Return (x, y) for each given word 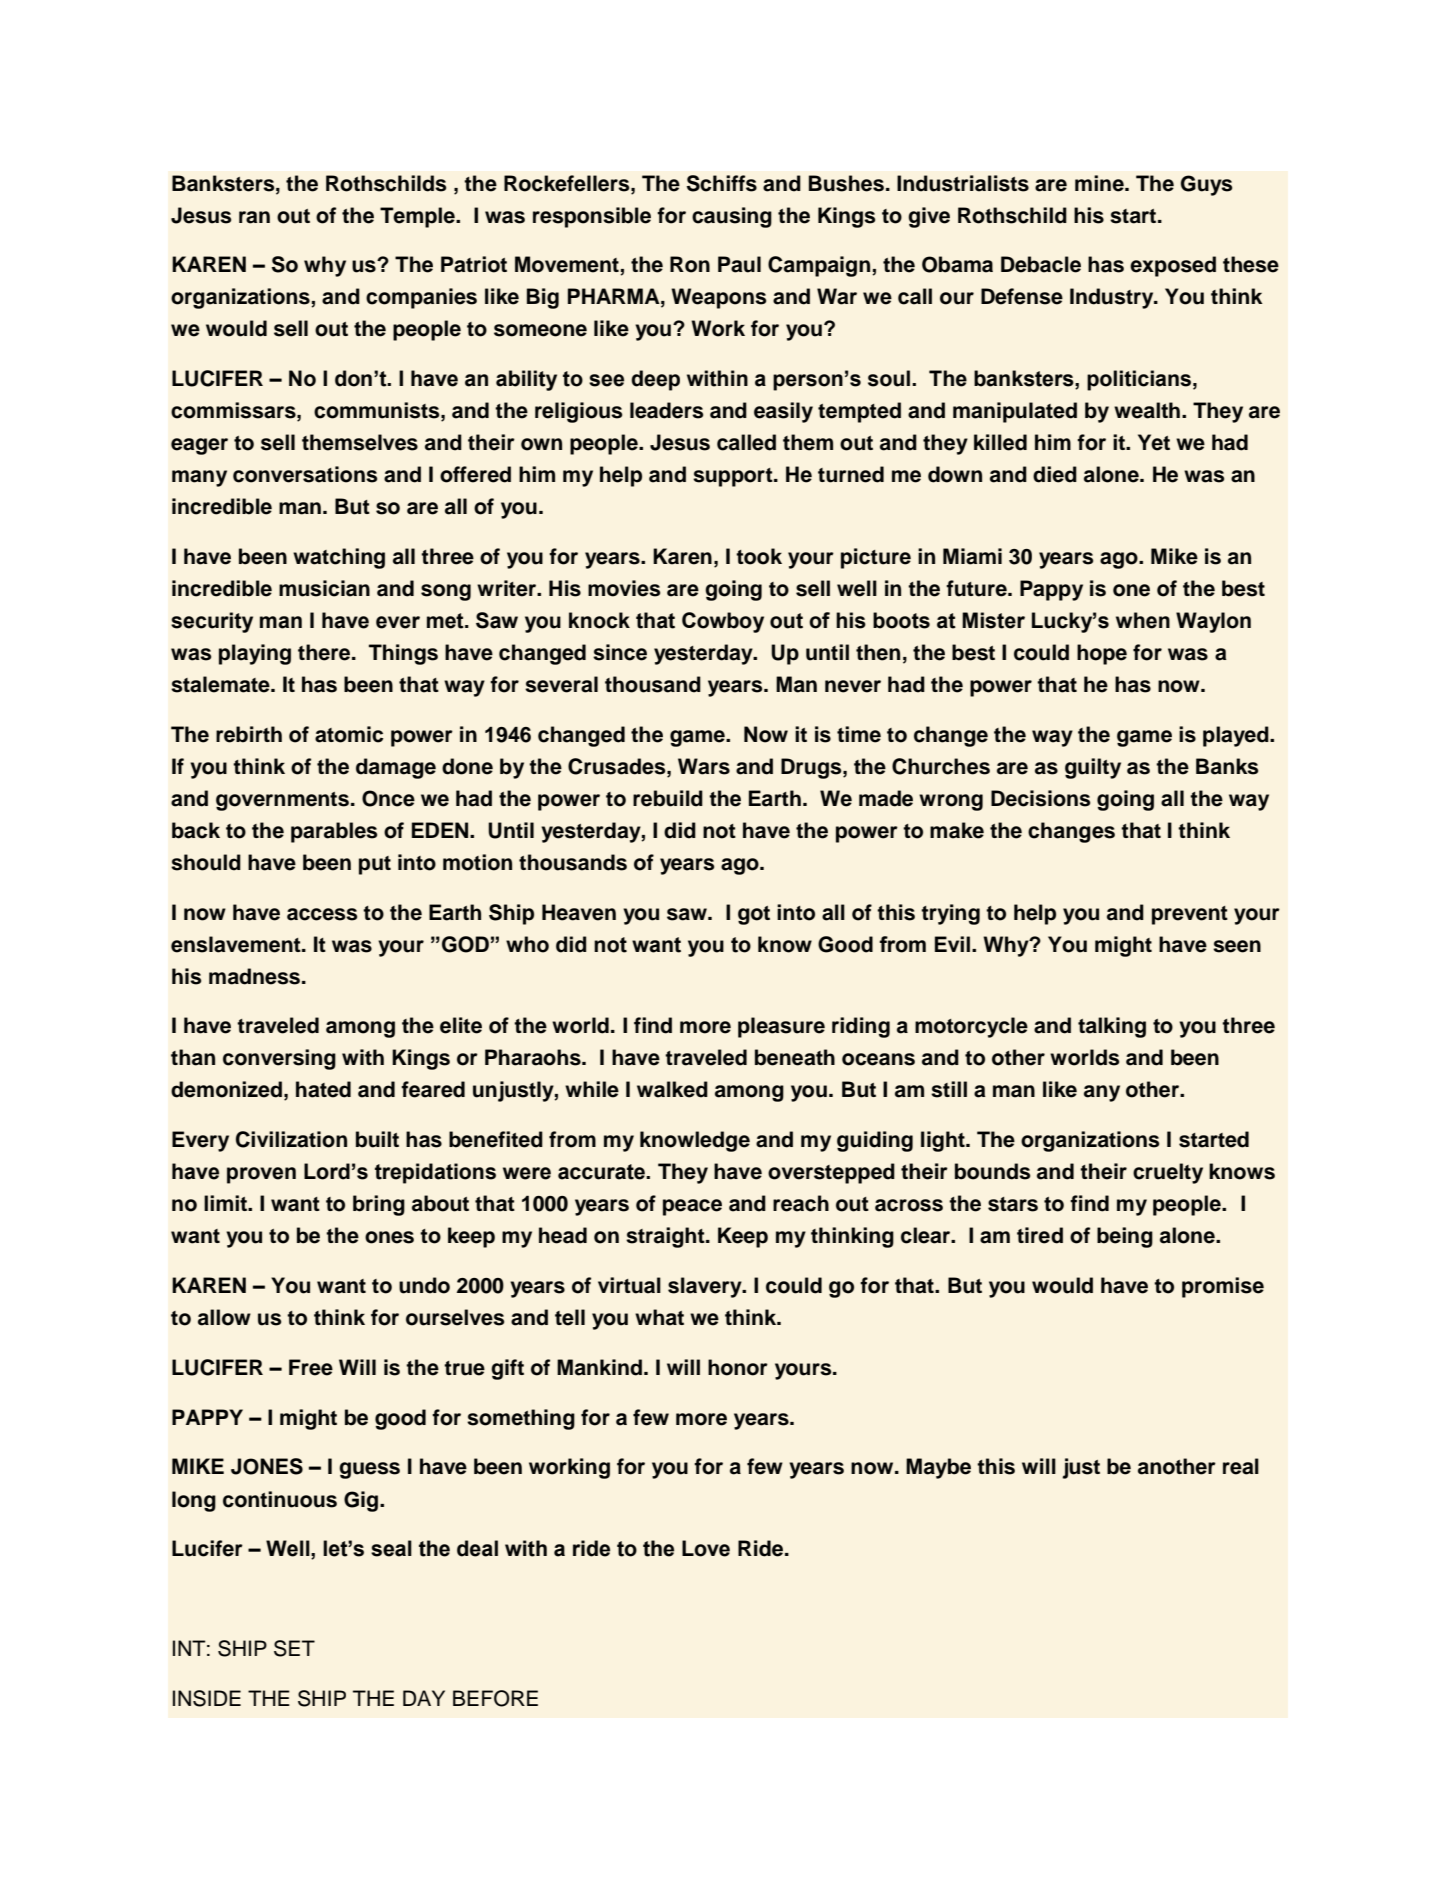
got (754, 915)
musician (324, 588)
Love (706, 1548)
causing (732, 217)
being (1125, 1237)
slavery (706, 1287)
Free (311, 1367)
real (1241, 1466)
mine (1100, 183)
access (322, 914)
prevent (1190, 915)
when (1143, 620)
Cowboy (723, 622)
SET (294, 1648)
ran (254, 217)
